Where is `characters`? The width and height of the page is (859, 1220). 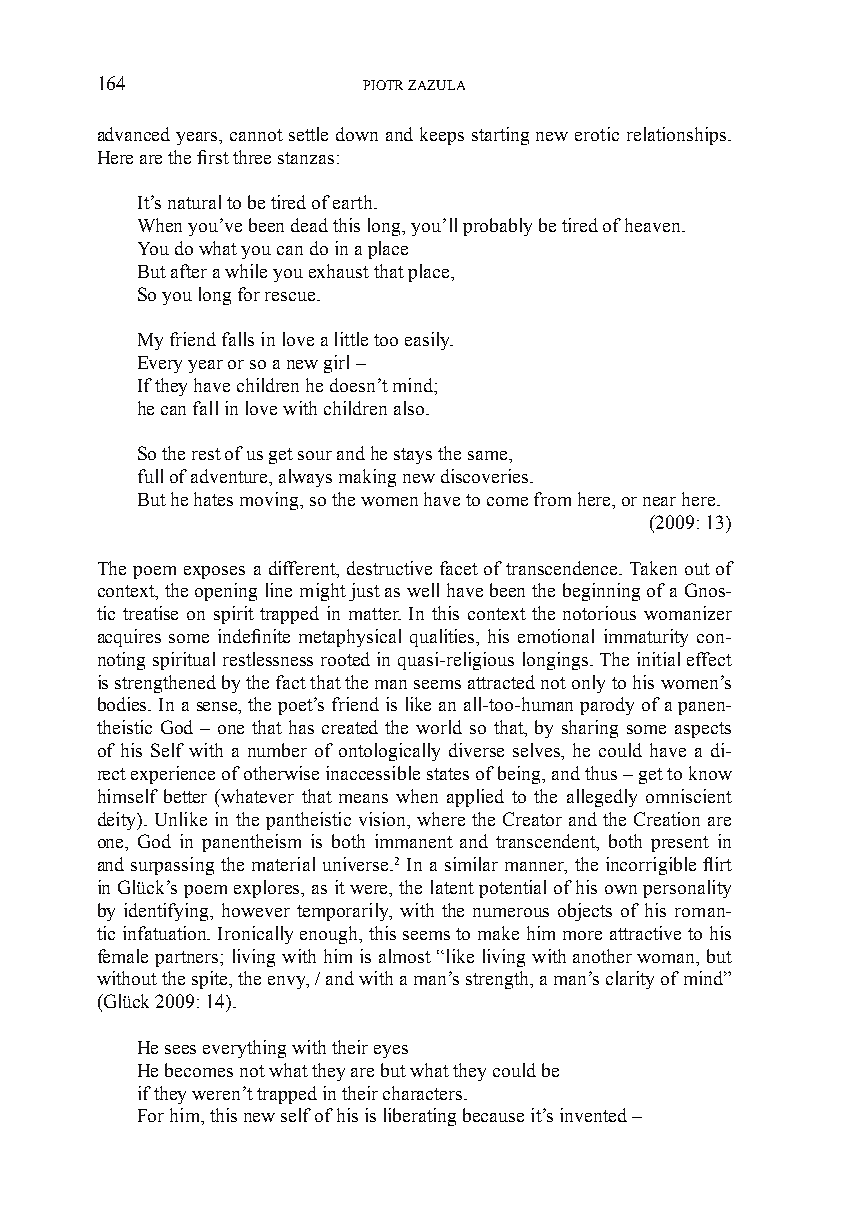 characters is located at coordinates (424, 1093).
